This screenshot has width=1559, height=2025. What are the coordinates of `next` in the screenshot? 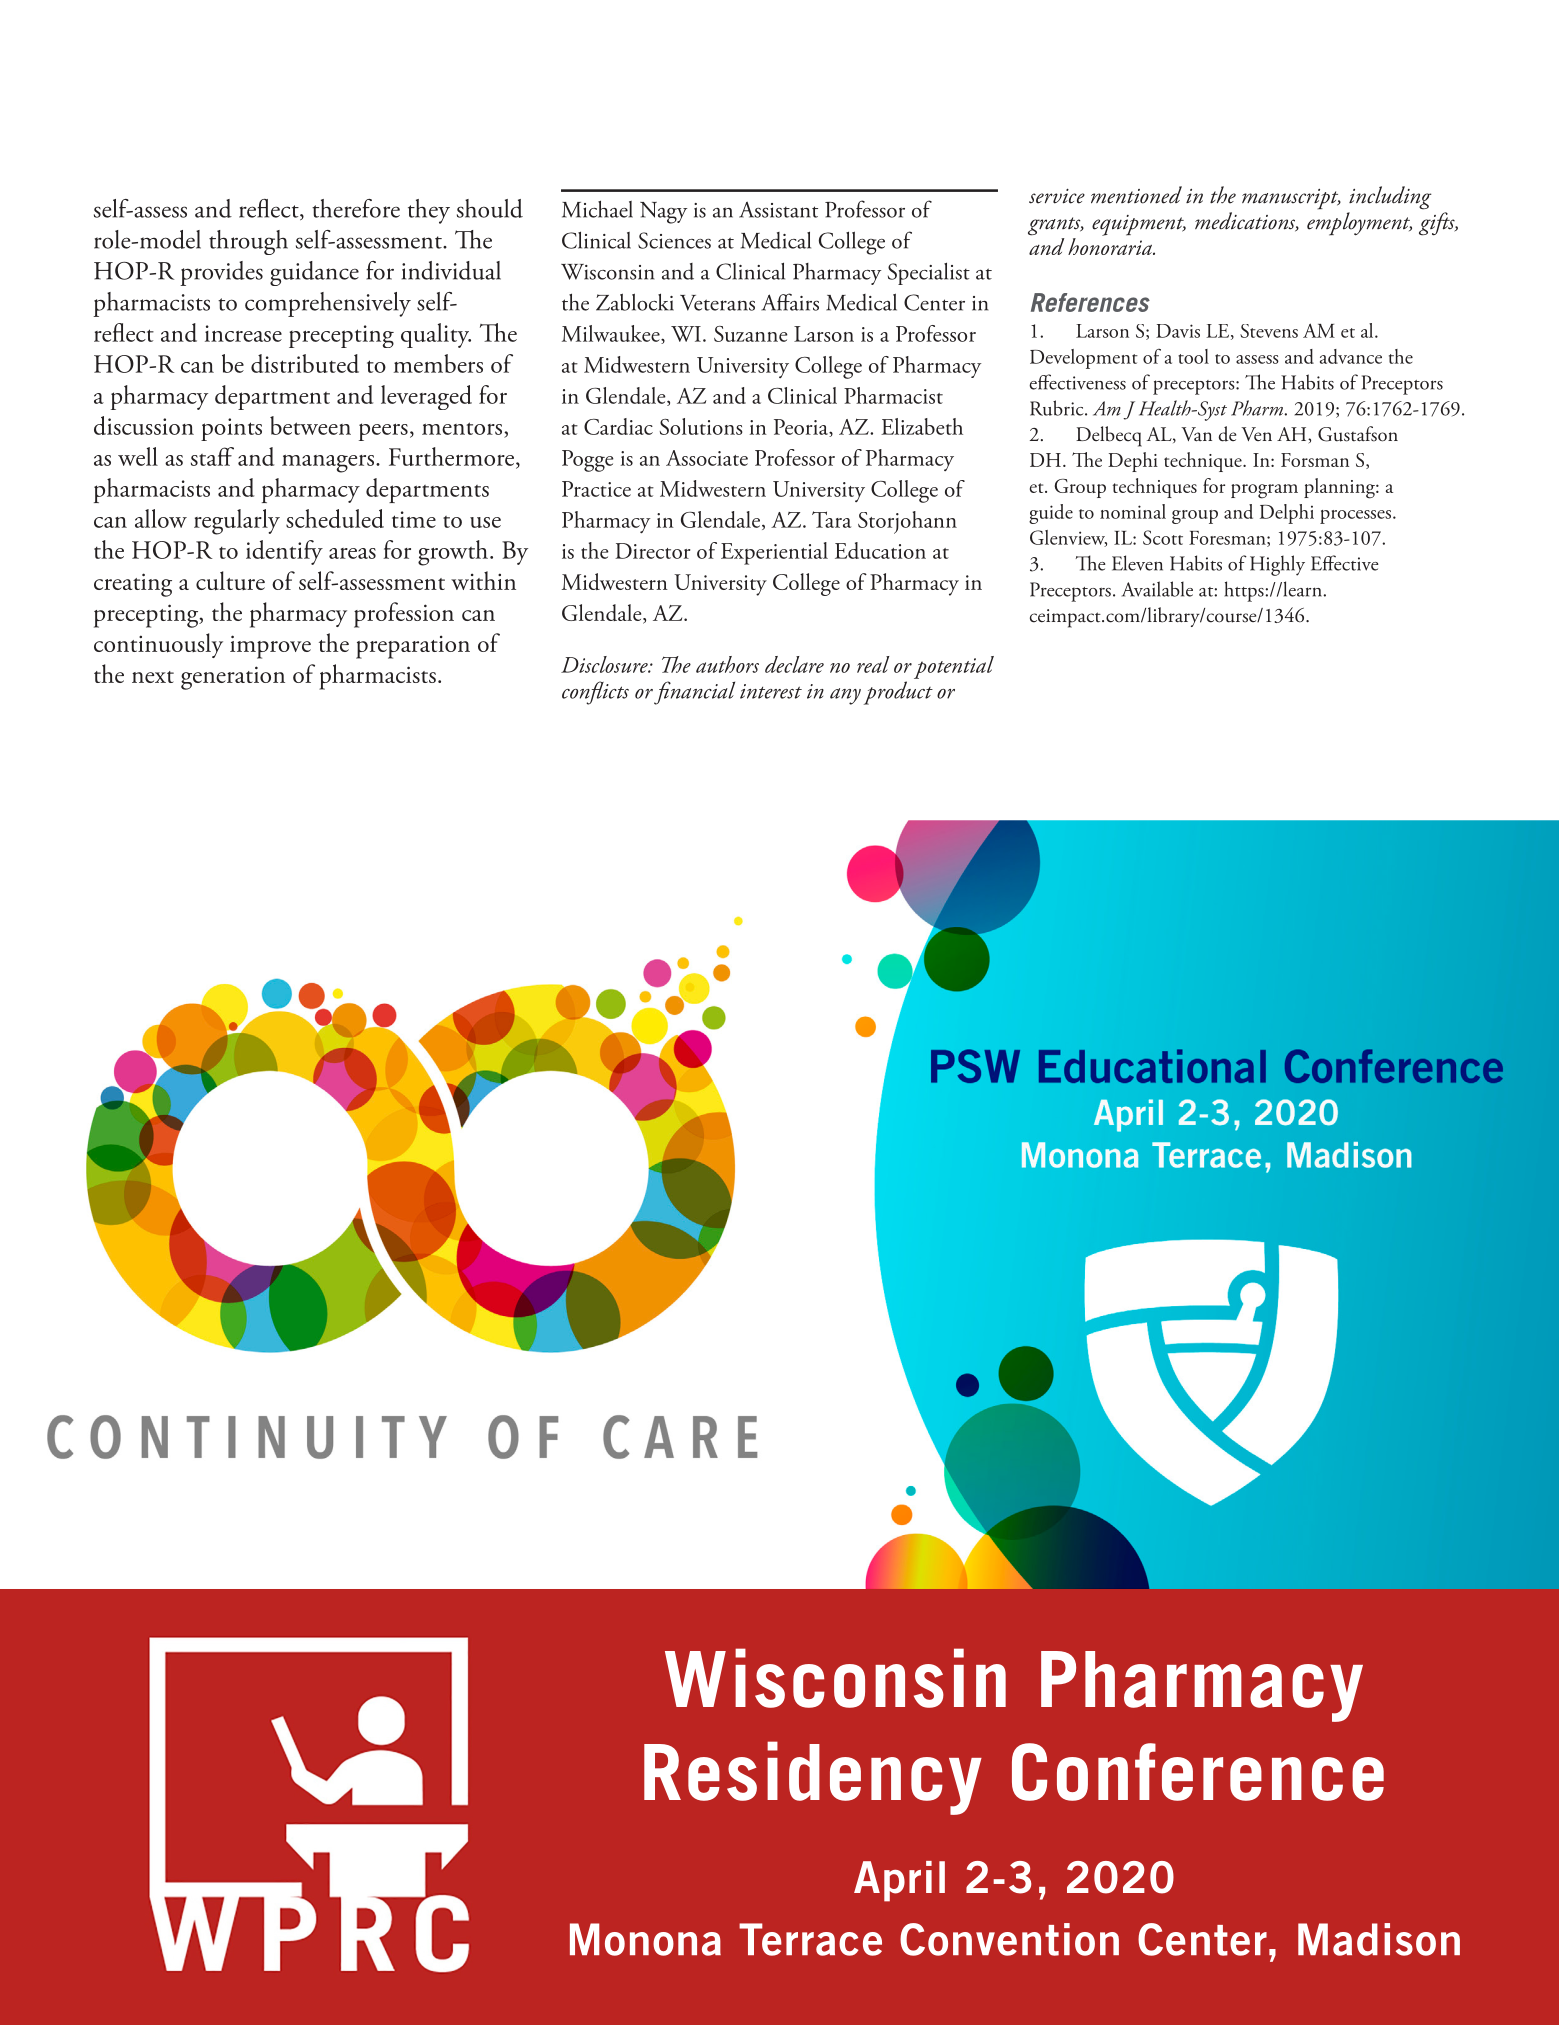 It's located at (153, 677).
